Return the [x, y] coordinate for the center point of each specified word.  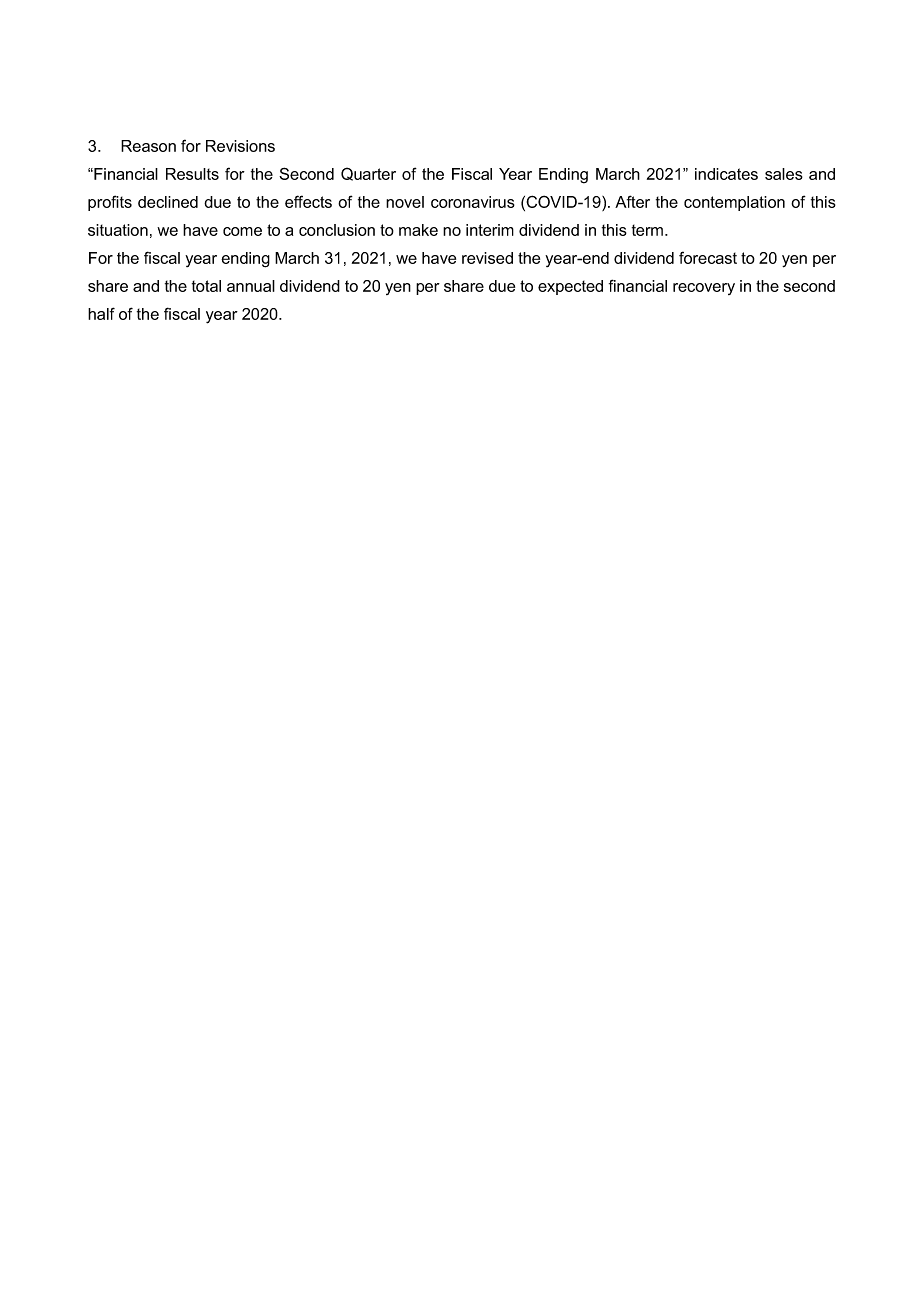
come [242, 231]
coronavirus [473, 202]
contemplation [734, 203]
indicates [726, 174]
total [206, 286]
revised [487, 258]
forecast [708, 257]
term [647, 230]
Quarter [368, 174]
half [101, 313]
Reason [148, 146]
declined [168, 202]
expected [570, 287]
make [418, 230]
